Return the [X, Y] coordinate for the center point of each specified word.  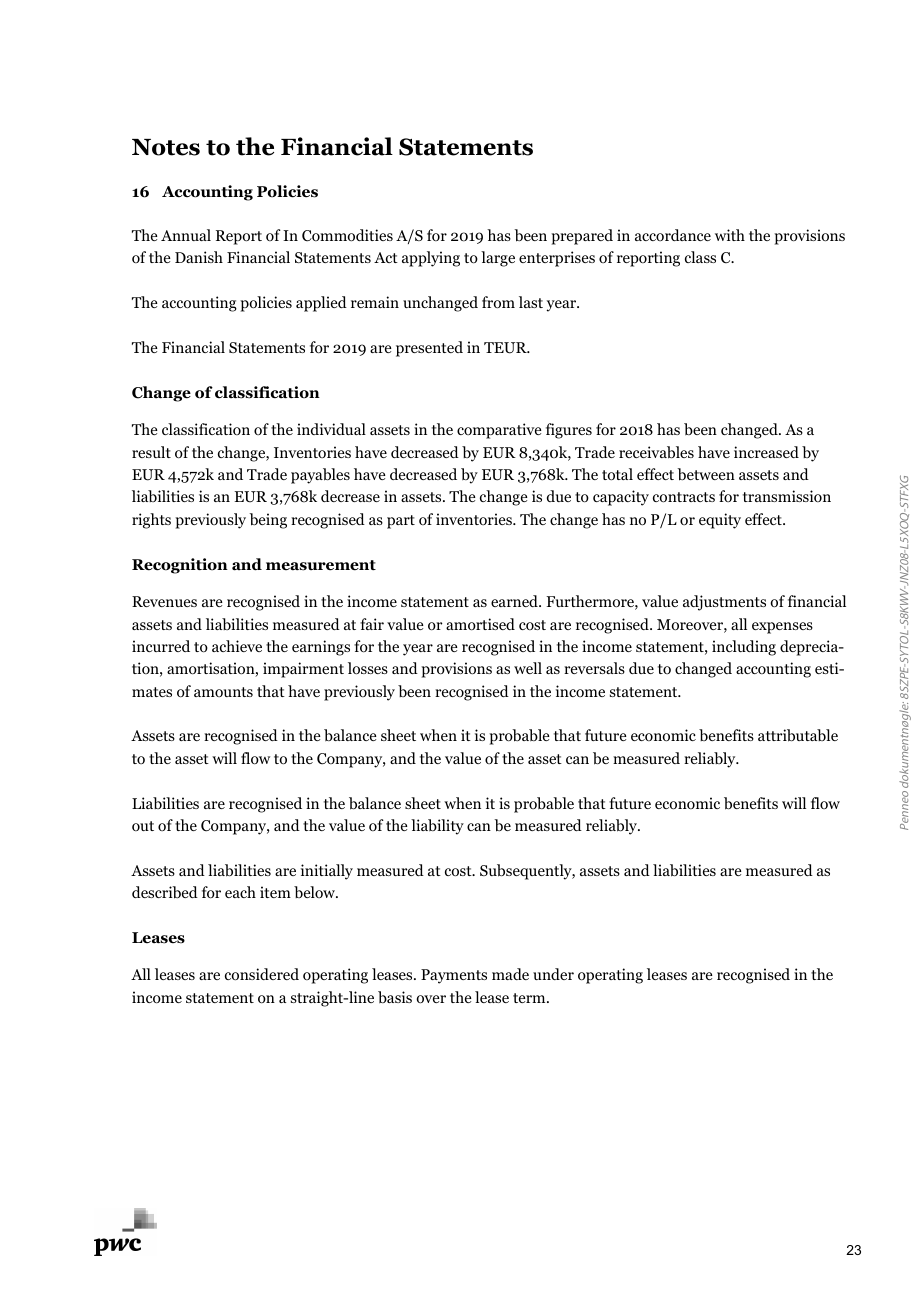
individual [331, 429]
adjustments [724, 603]
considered [262, 974]
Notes [166, 147]
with [730, 235]
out [143, 826]
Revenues [164, 601]
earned [515, 601]
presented [429, 349]
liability [437, 827]
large [498, 259]
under [553, 974]
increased [766, 452]
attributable [798, 735]
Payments [454, 976]
